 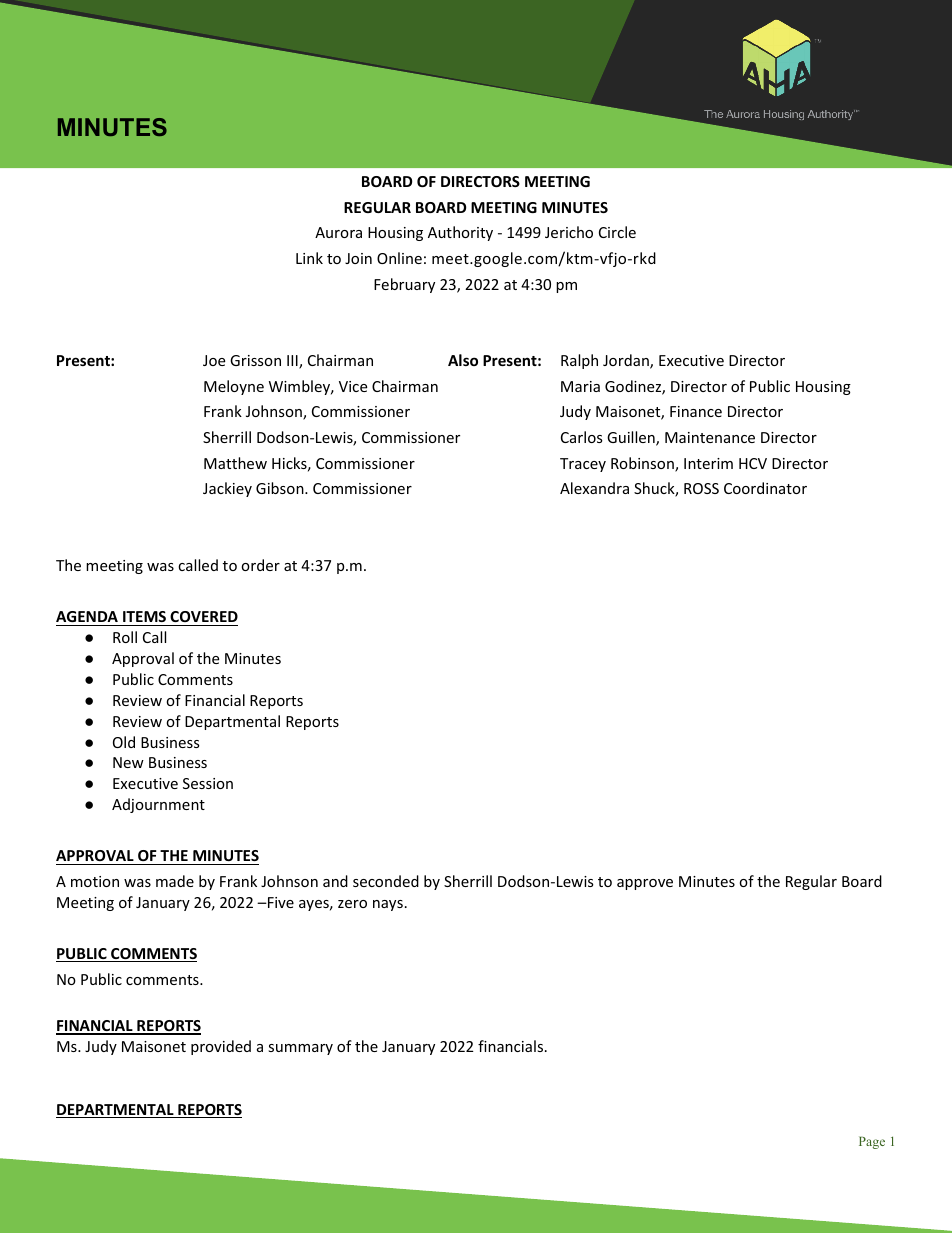 What do you see at coordinates (125, 637) in the screenshot?
I see `Roll` at bounding box center [125, 637].
